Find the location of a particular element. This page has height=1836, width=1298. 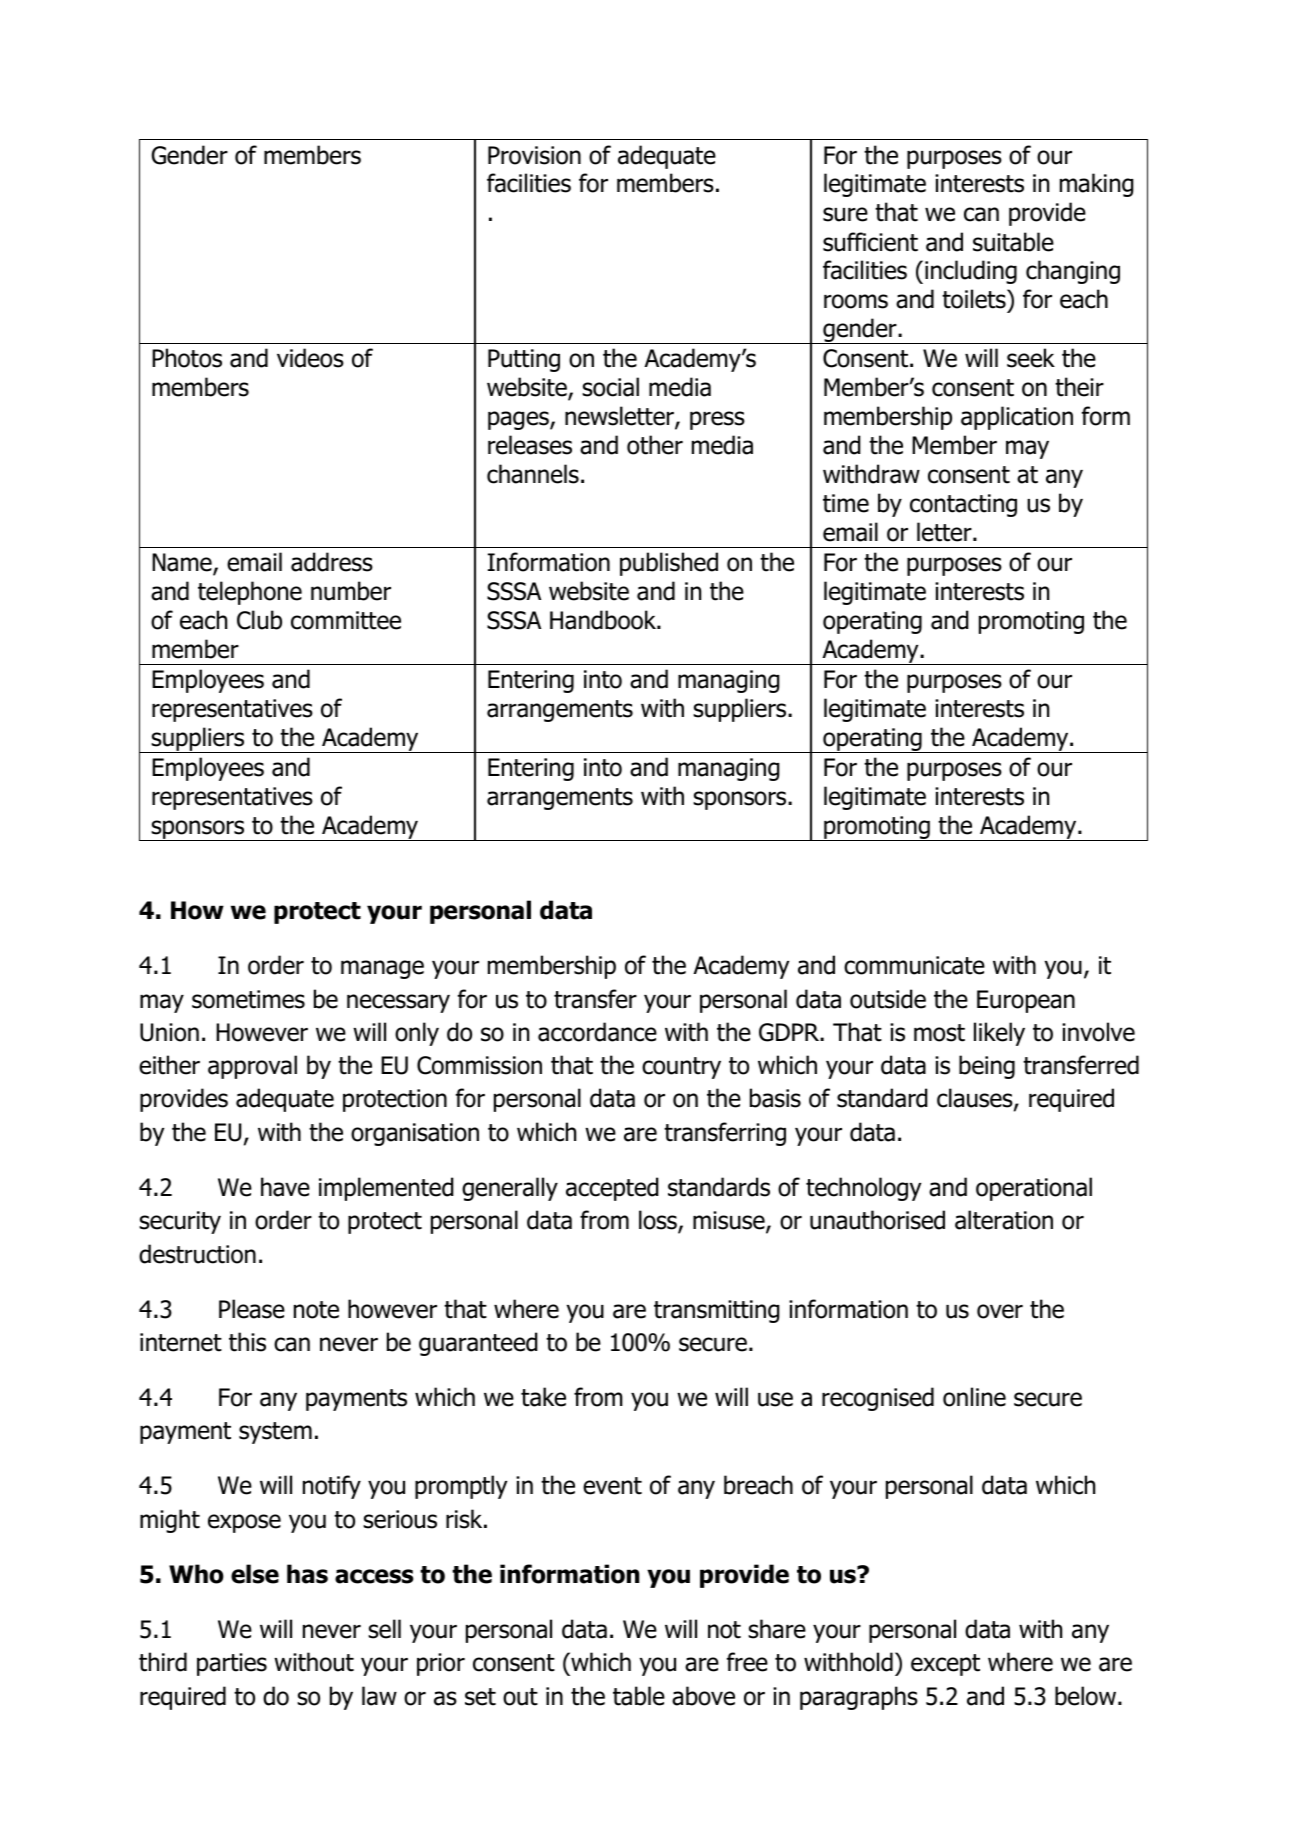

Club is located at coordinates (259, 620).
